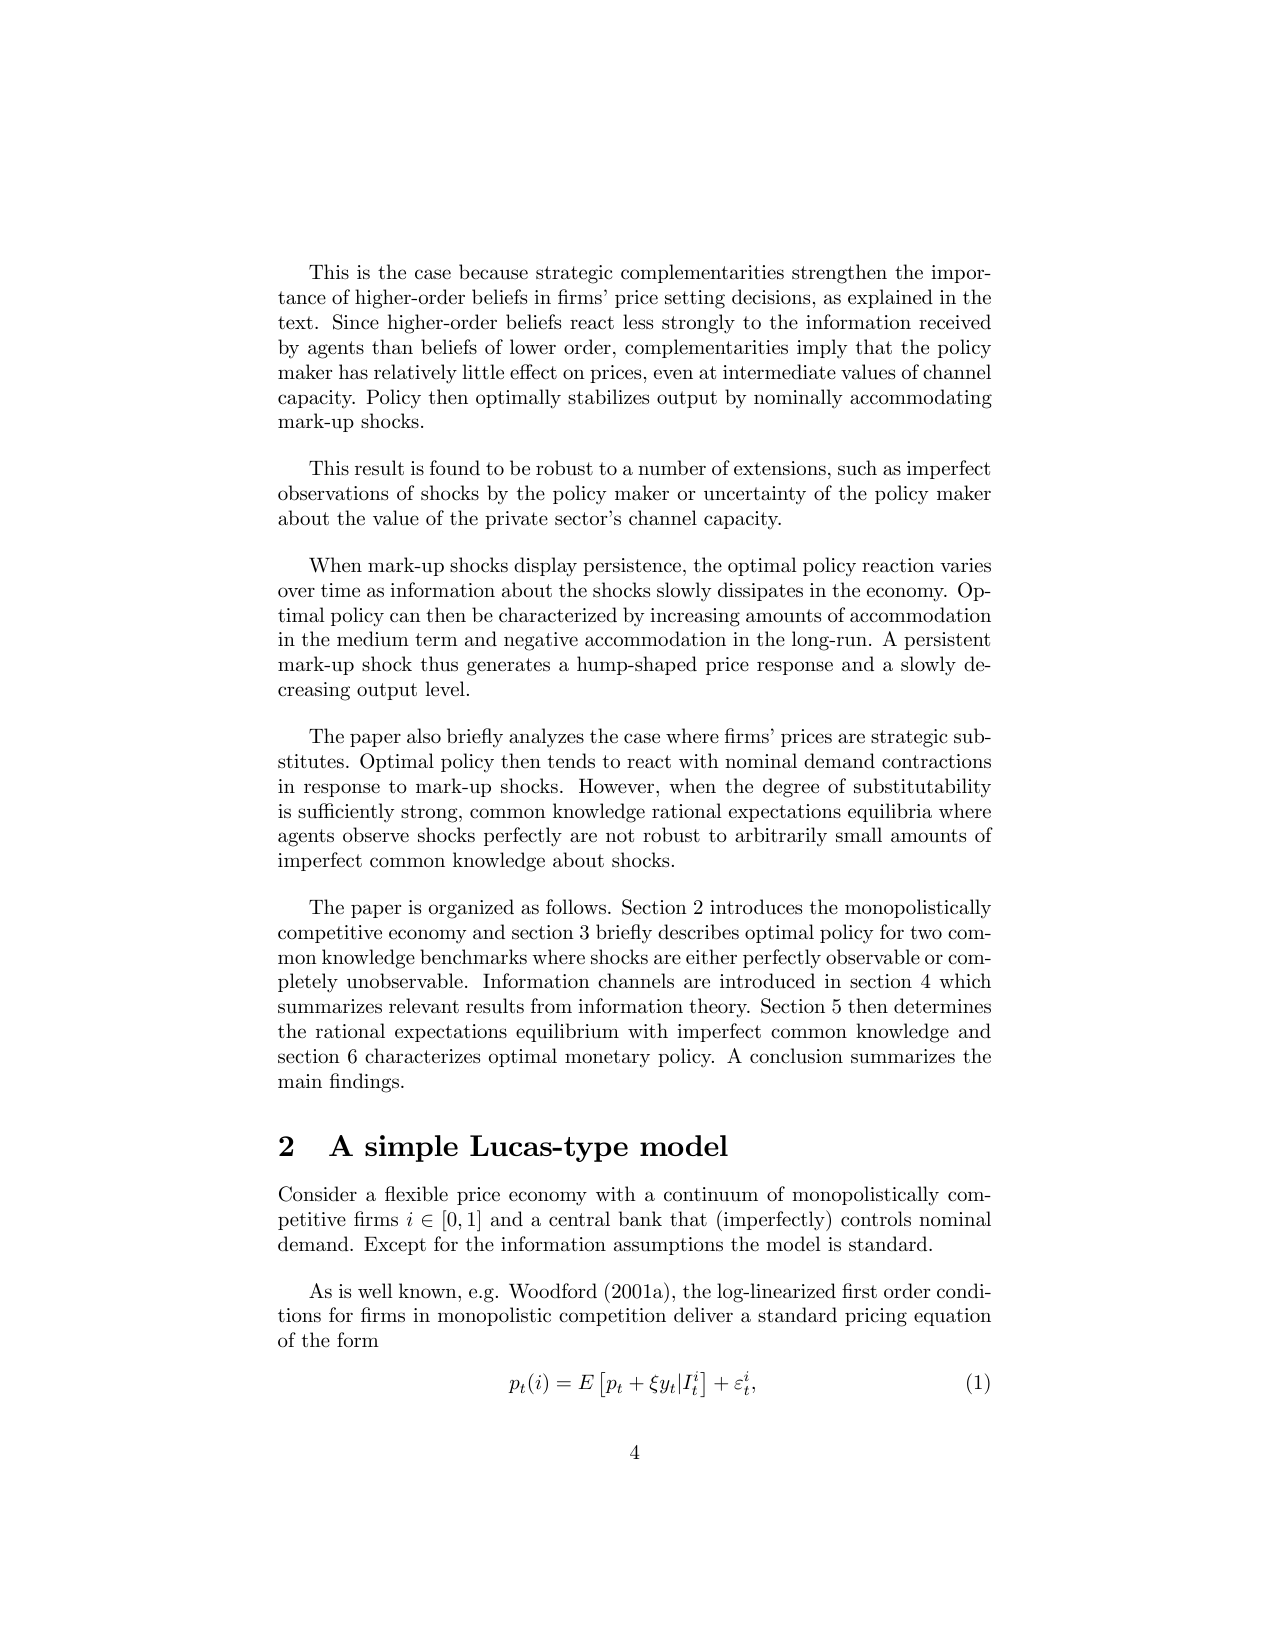 This screenshot has width=1271, height=1645. Describe the element at coordinates (890, 298) in the screenshot. I see `explained` at that location.
